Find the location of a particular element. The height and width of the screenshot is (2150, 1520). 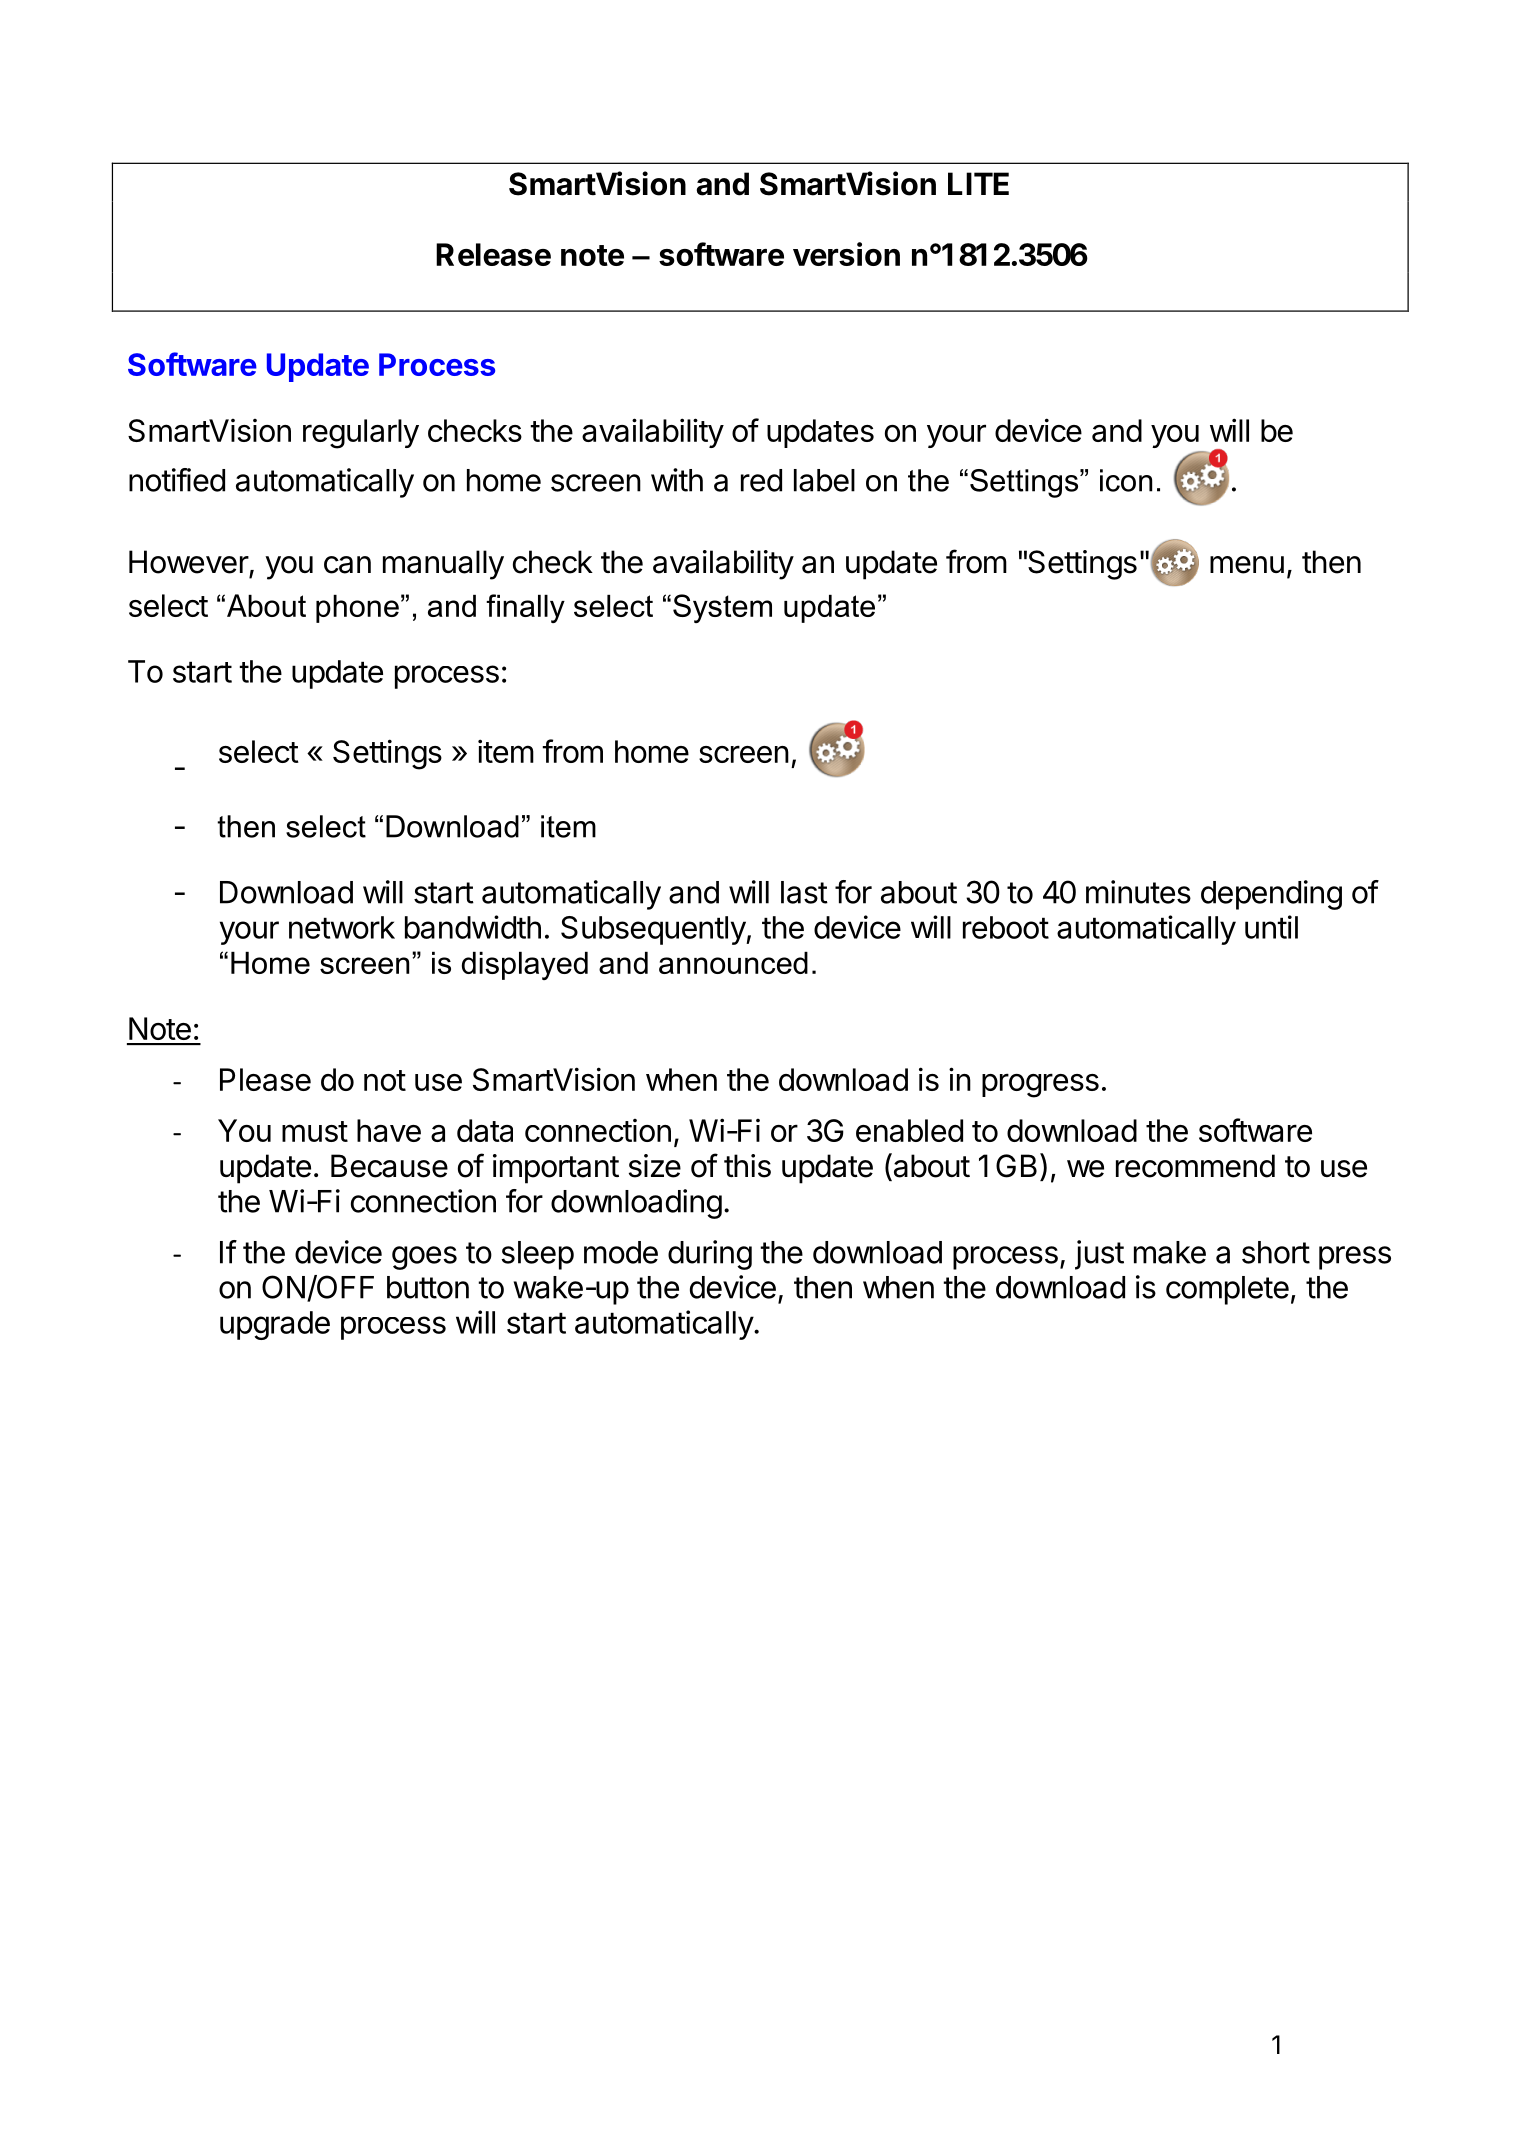

network is located at coordinates (342, 927).
